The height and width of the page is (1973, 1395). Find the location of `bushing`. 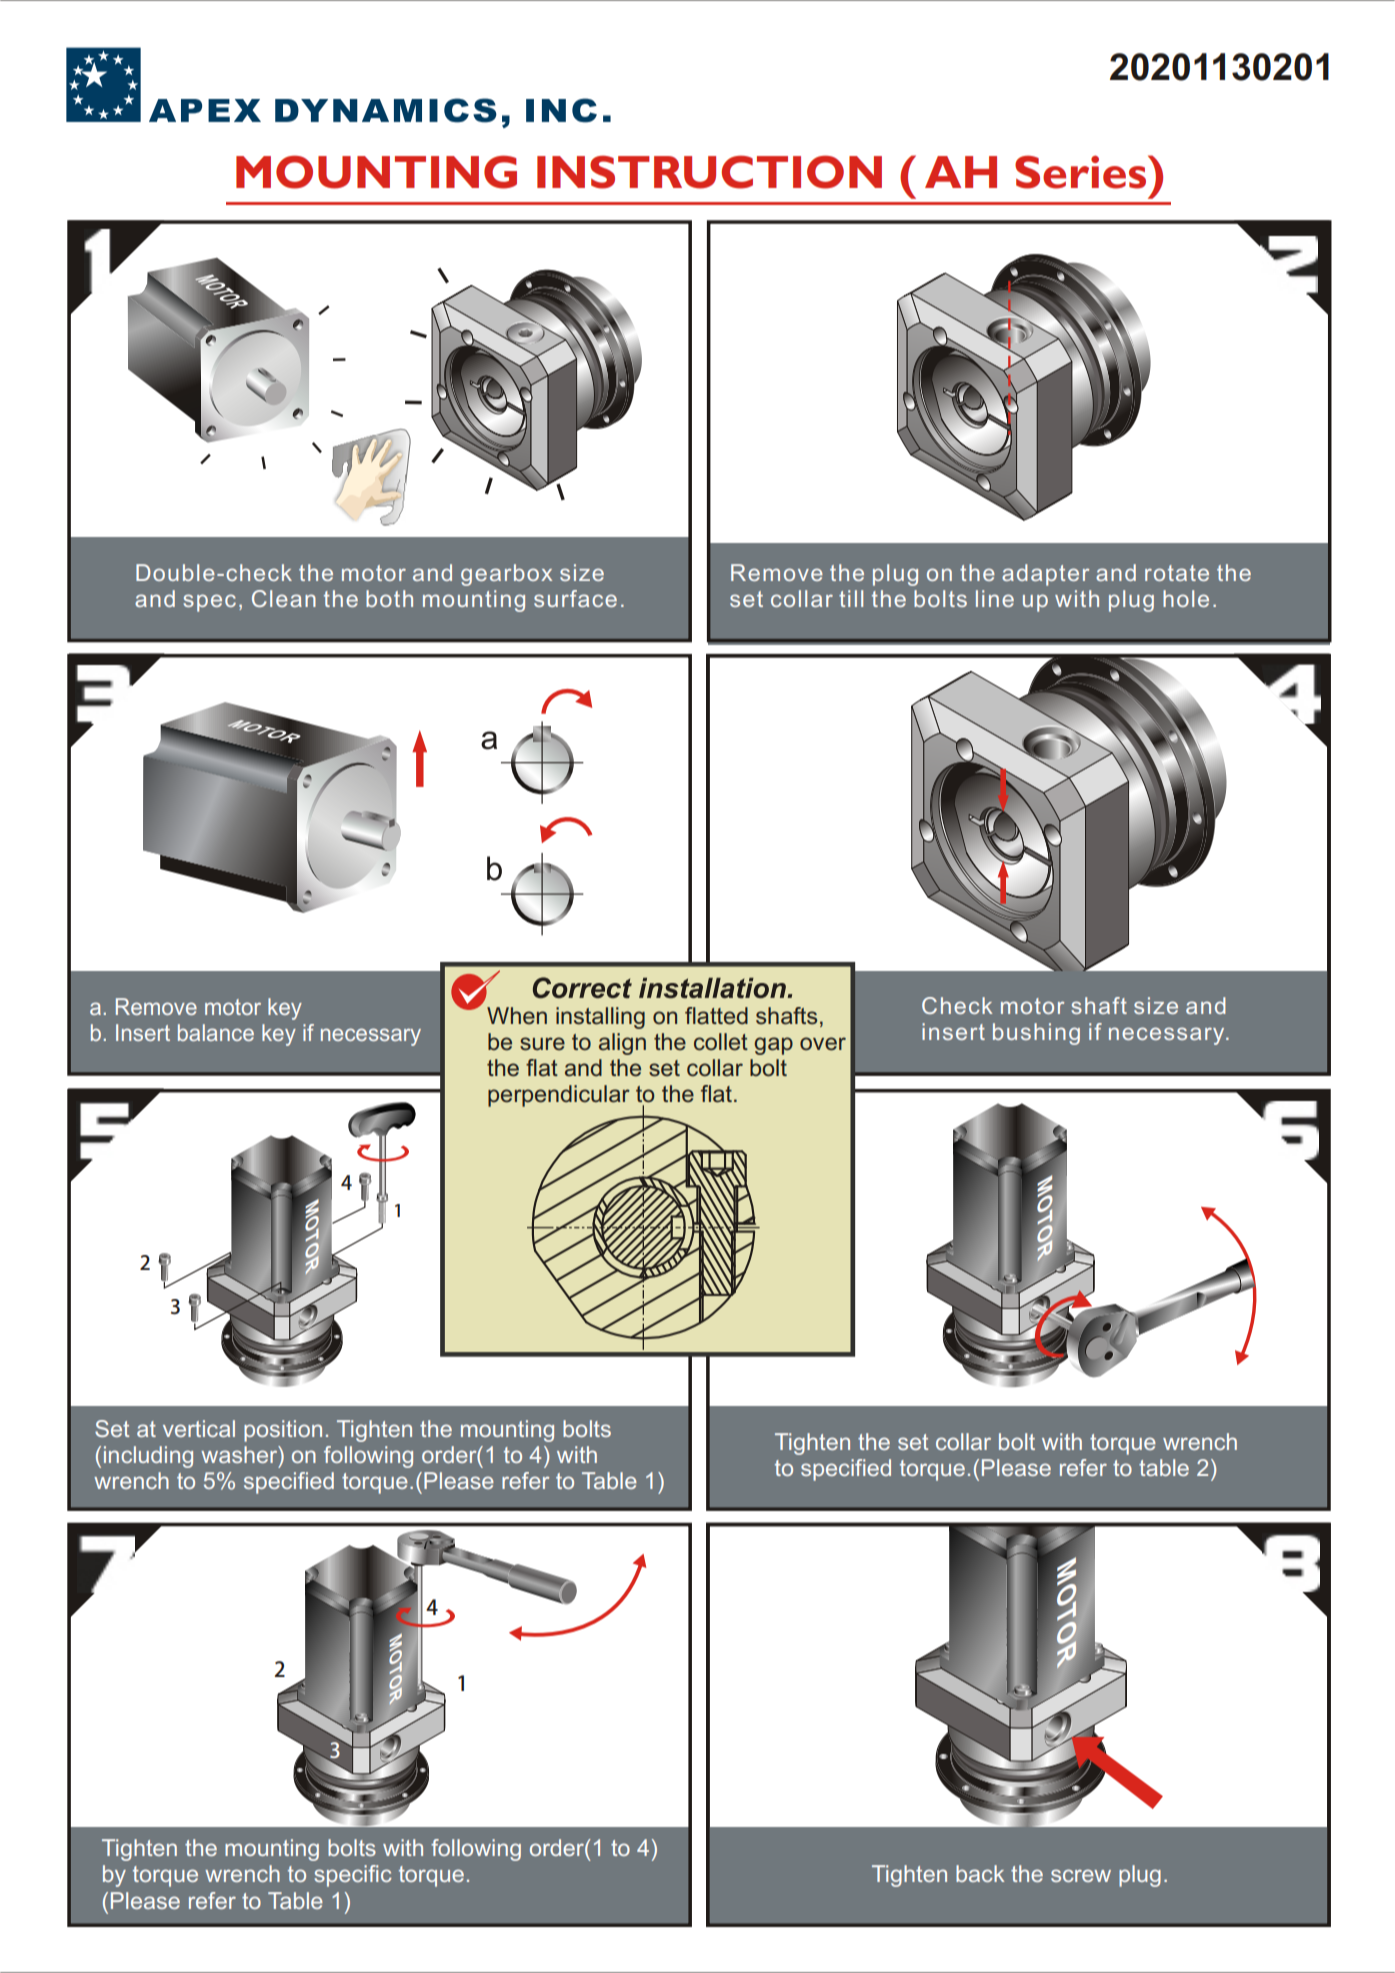

bushing is located at coordinates (1036, 1034).
